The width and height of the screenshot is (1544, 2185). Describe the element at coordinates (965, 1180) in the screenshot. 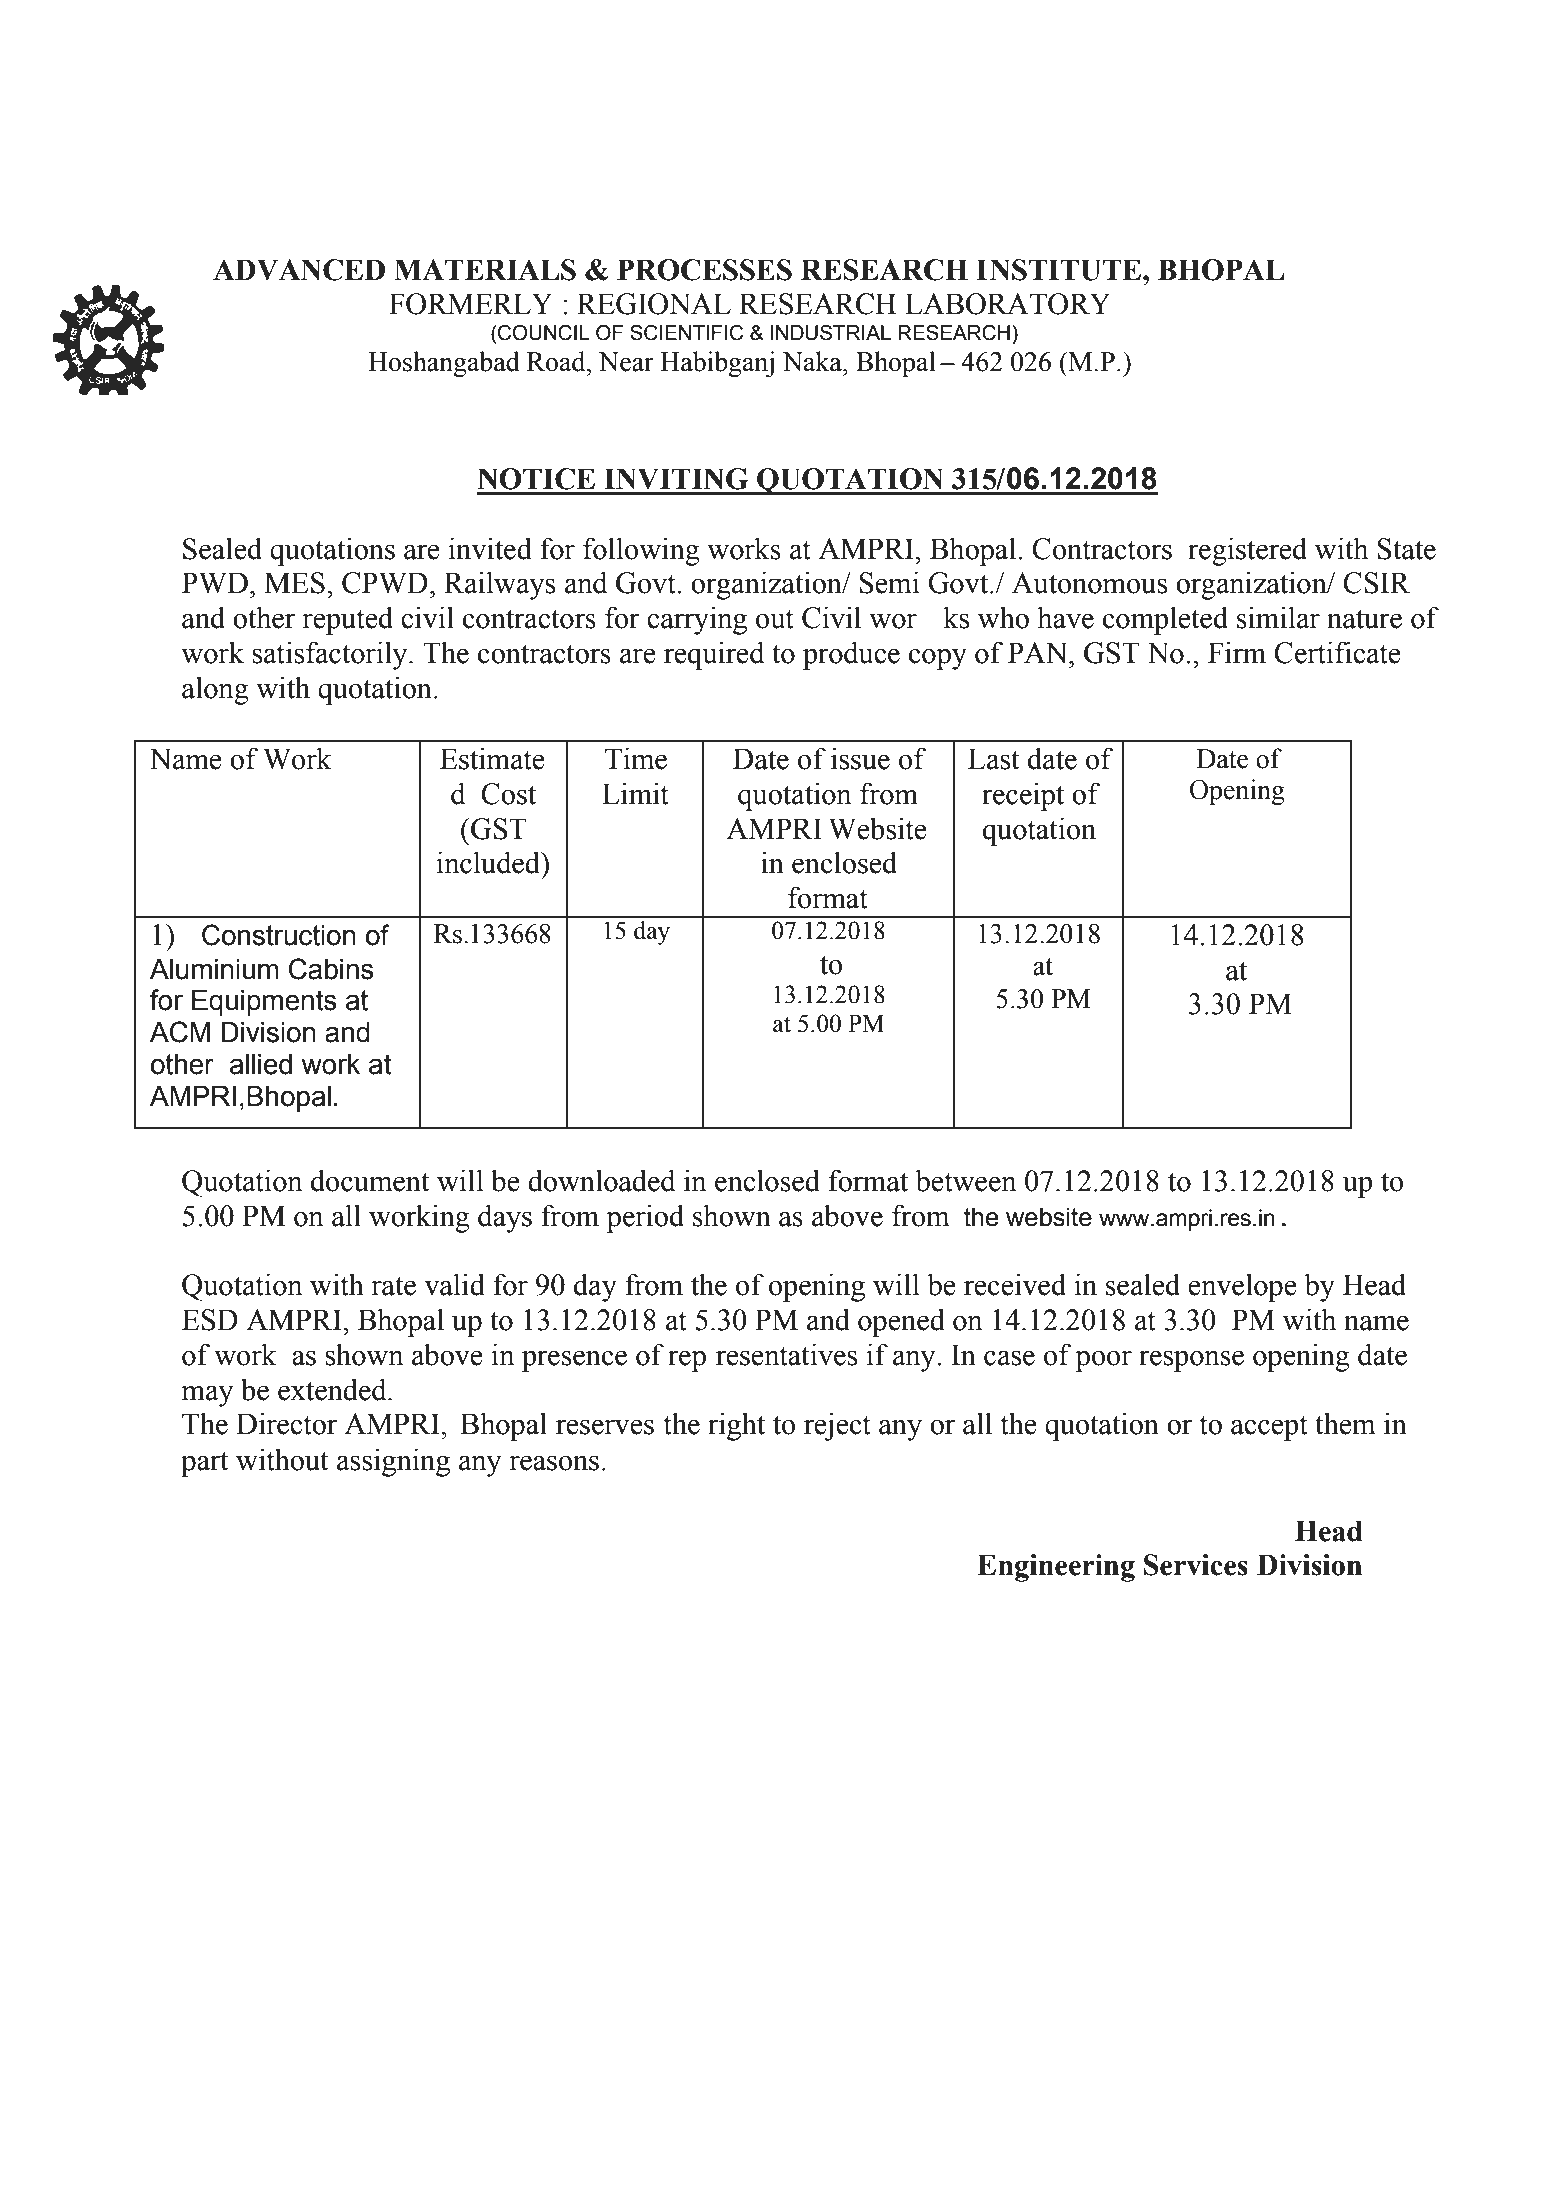

I see `between` at that location.
